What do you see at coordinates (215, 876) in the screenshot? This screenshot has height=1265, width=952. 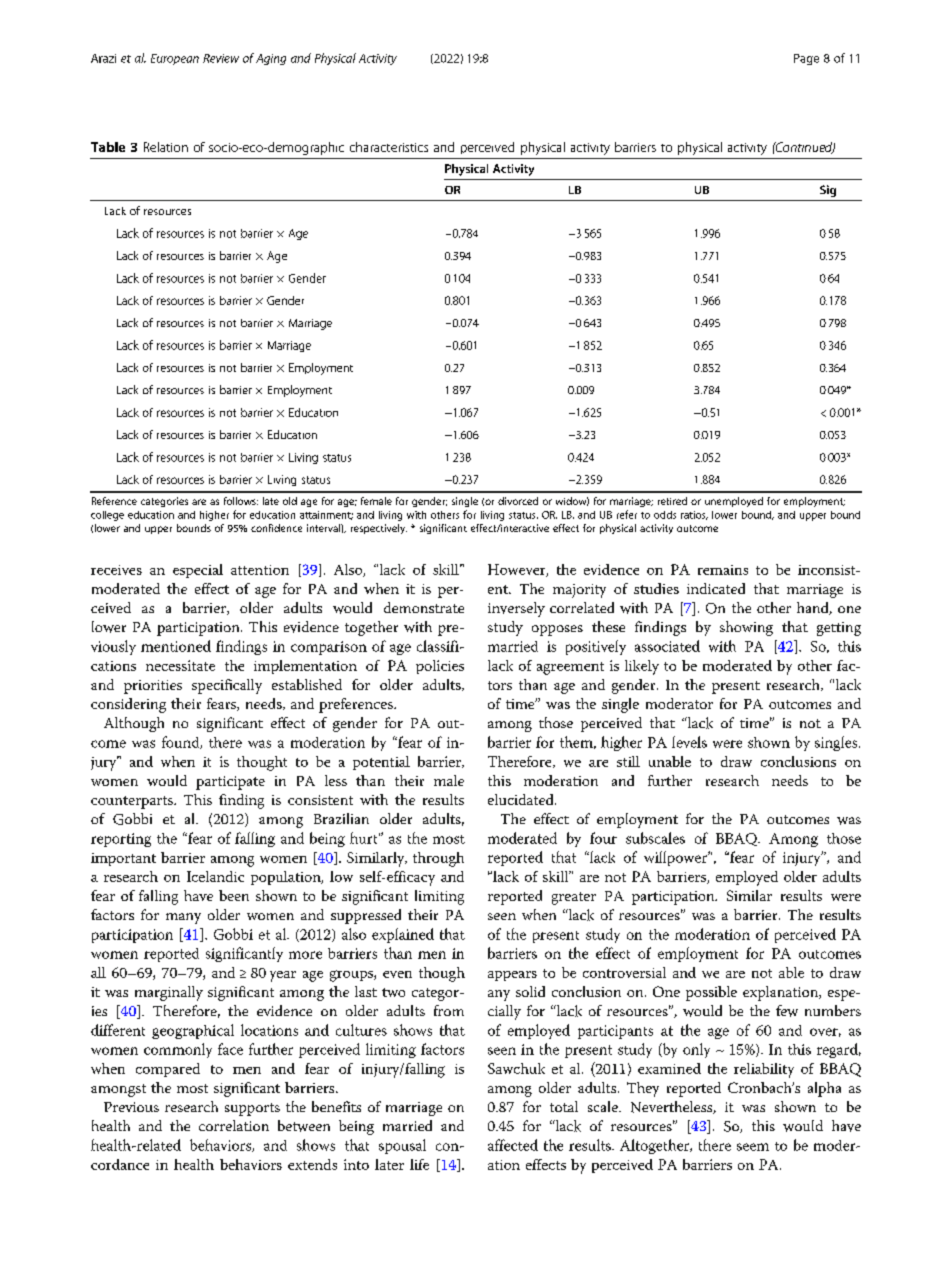 I see `Icelandic` at bounding box center [215, 876].
